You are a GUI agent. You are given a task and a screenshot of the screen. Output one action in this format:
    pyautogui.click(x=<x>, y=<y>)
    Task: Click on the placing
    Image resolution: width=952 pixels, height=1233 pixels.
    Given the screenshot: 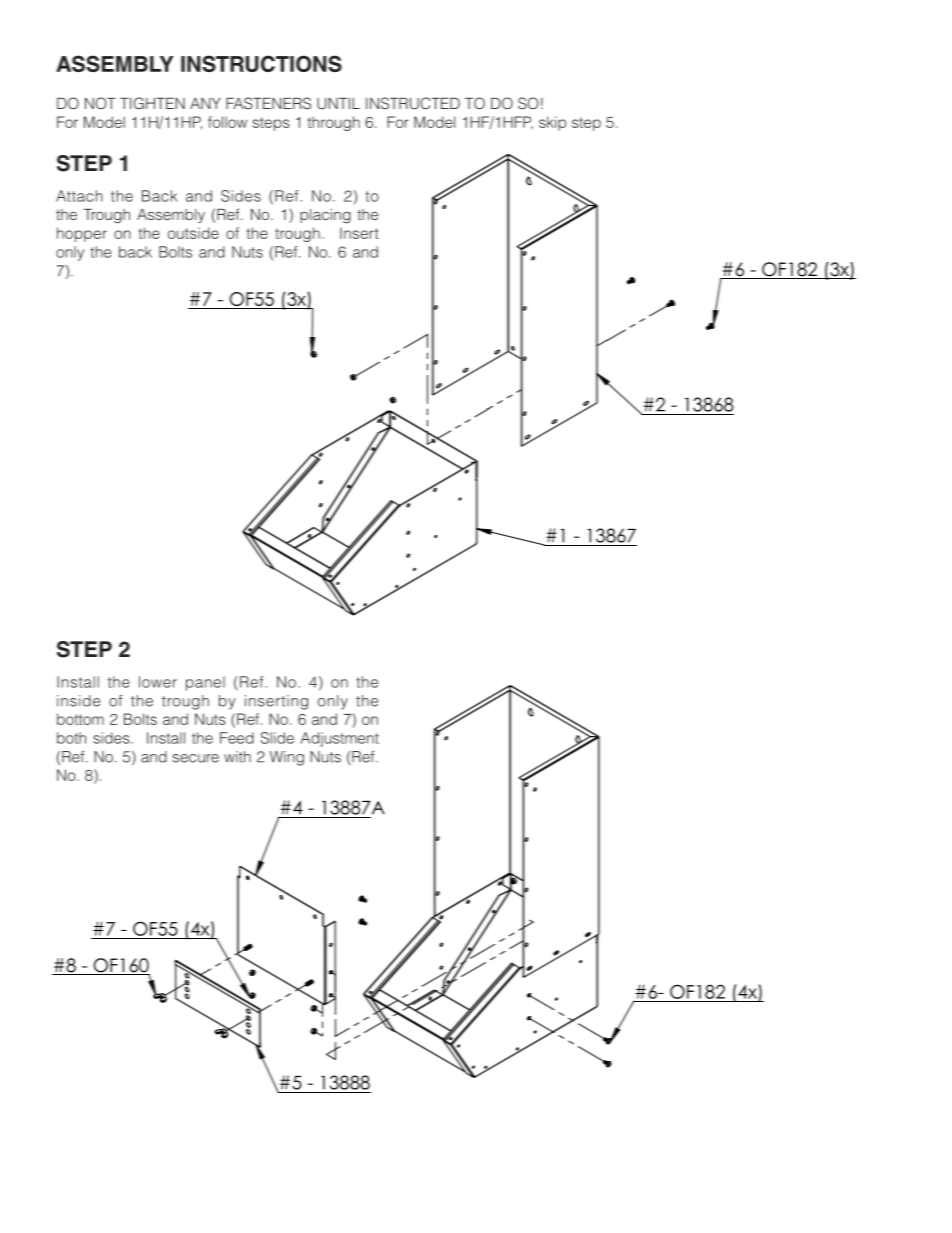 What is the action you would take?
    pyautogui.click(x=325, y=216)
